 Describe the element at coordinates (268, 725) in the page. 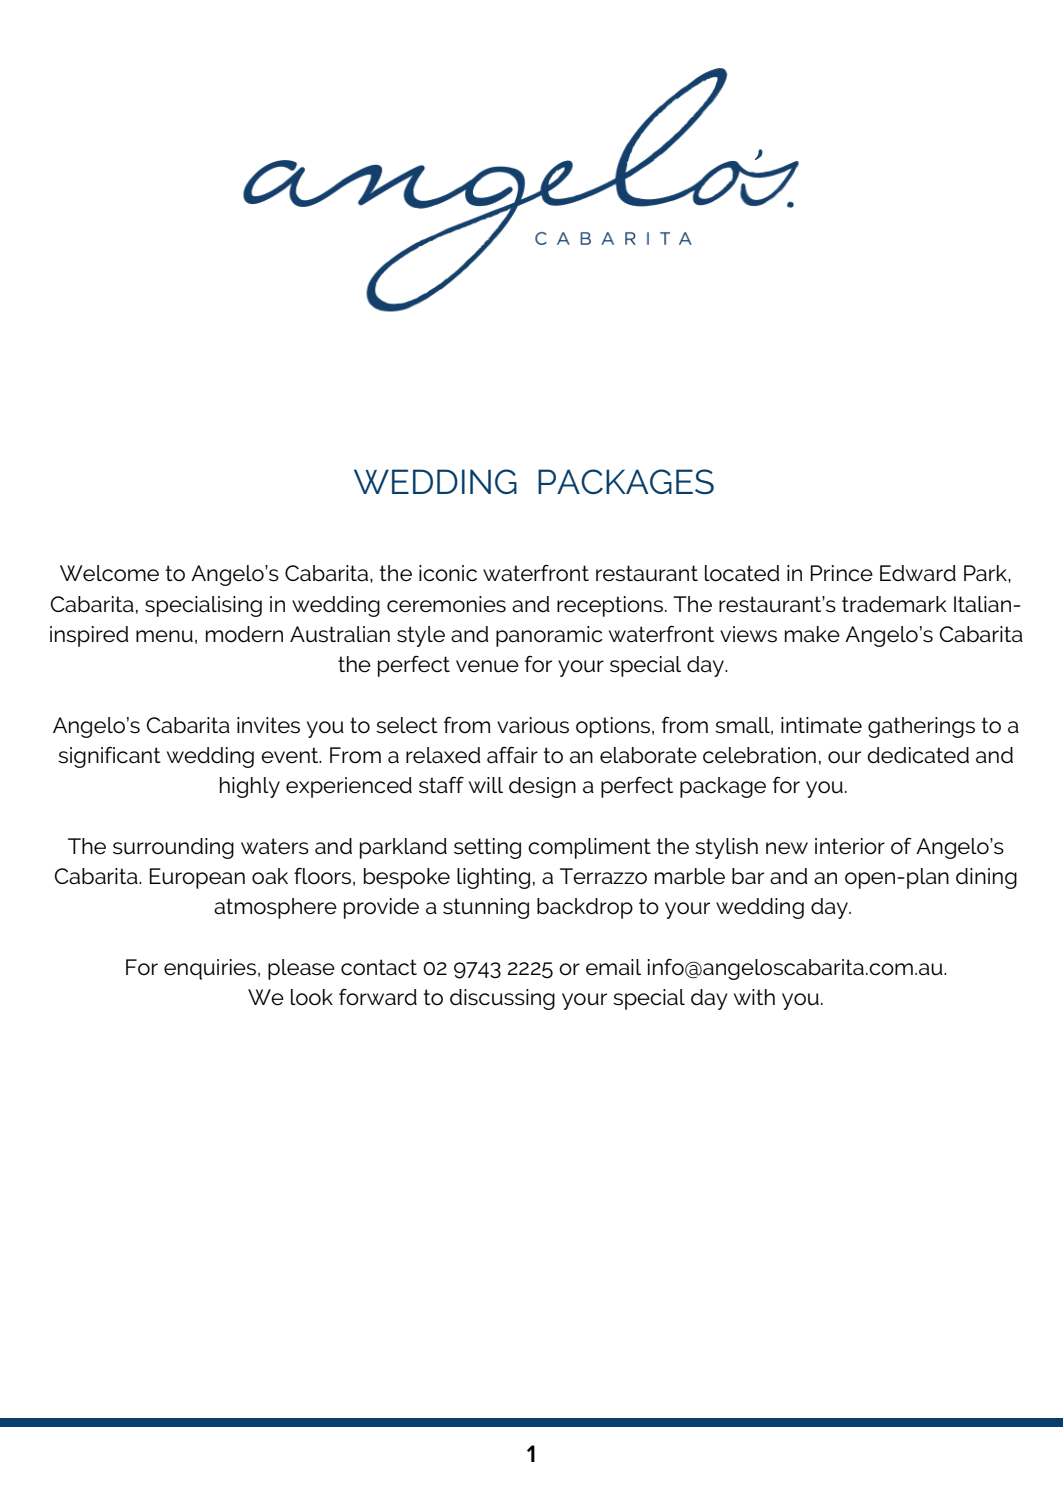

I see `invites` at that location.
